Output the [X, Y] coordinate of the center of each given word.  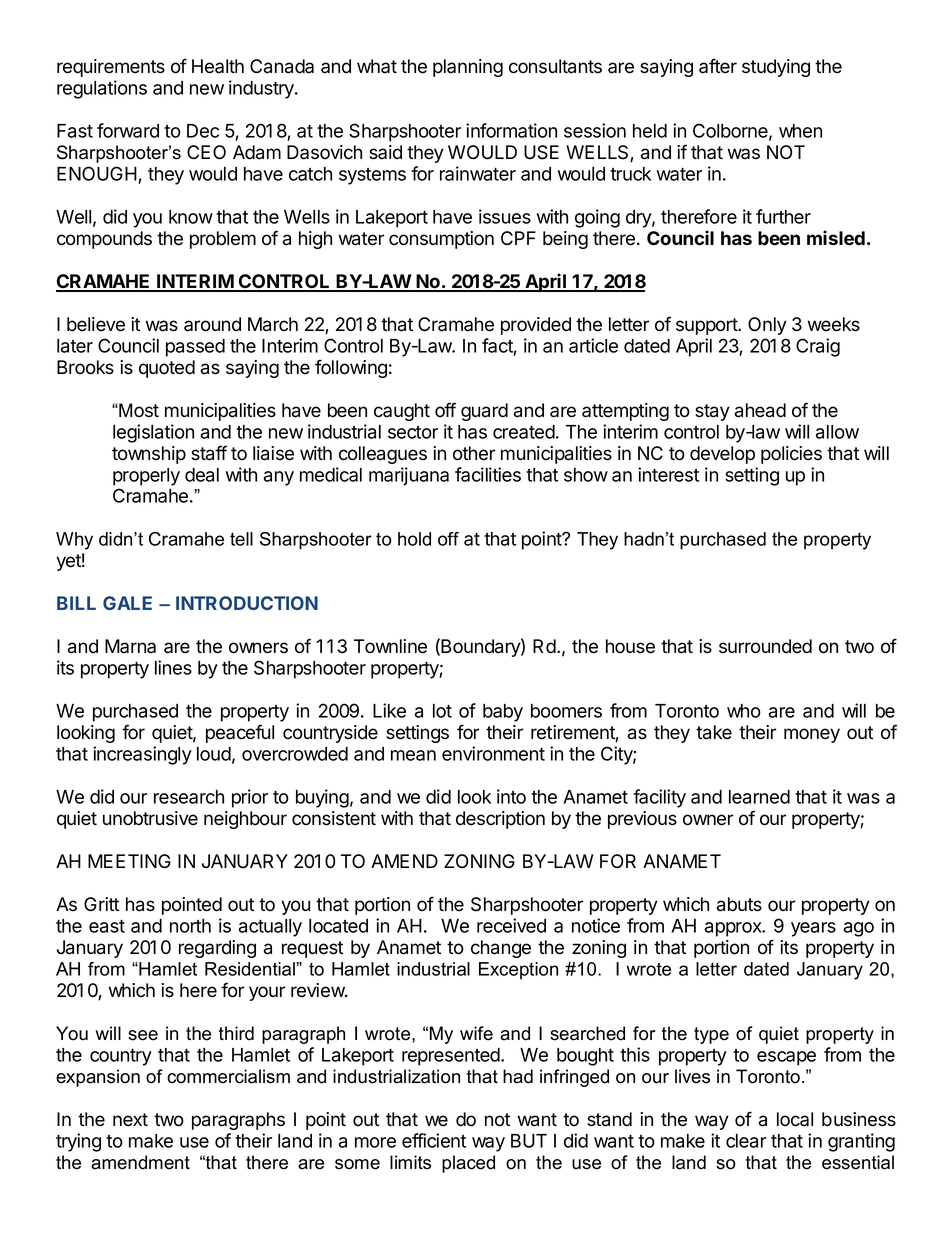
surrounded [765, 646]
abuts [739, 904]
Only [767, 326]
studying [776, 68]
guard [484, 412]
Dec [203, 131]
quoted [167, 369]
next [130, 1120]
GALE [127, 603]
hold [414, 539]
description [500, 820]
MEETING [129, 861]
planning [468, 68]
